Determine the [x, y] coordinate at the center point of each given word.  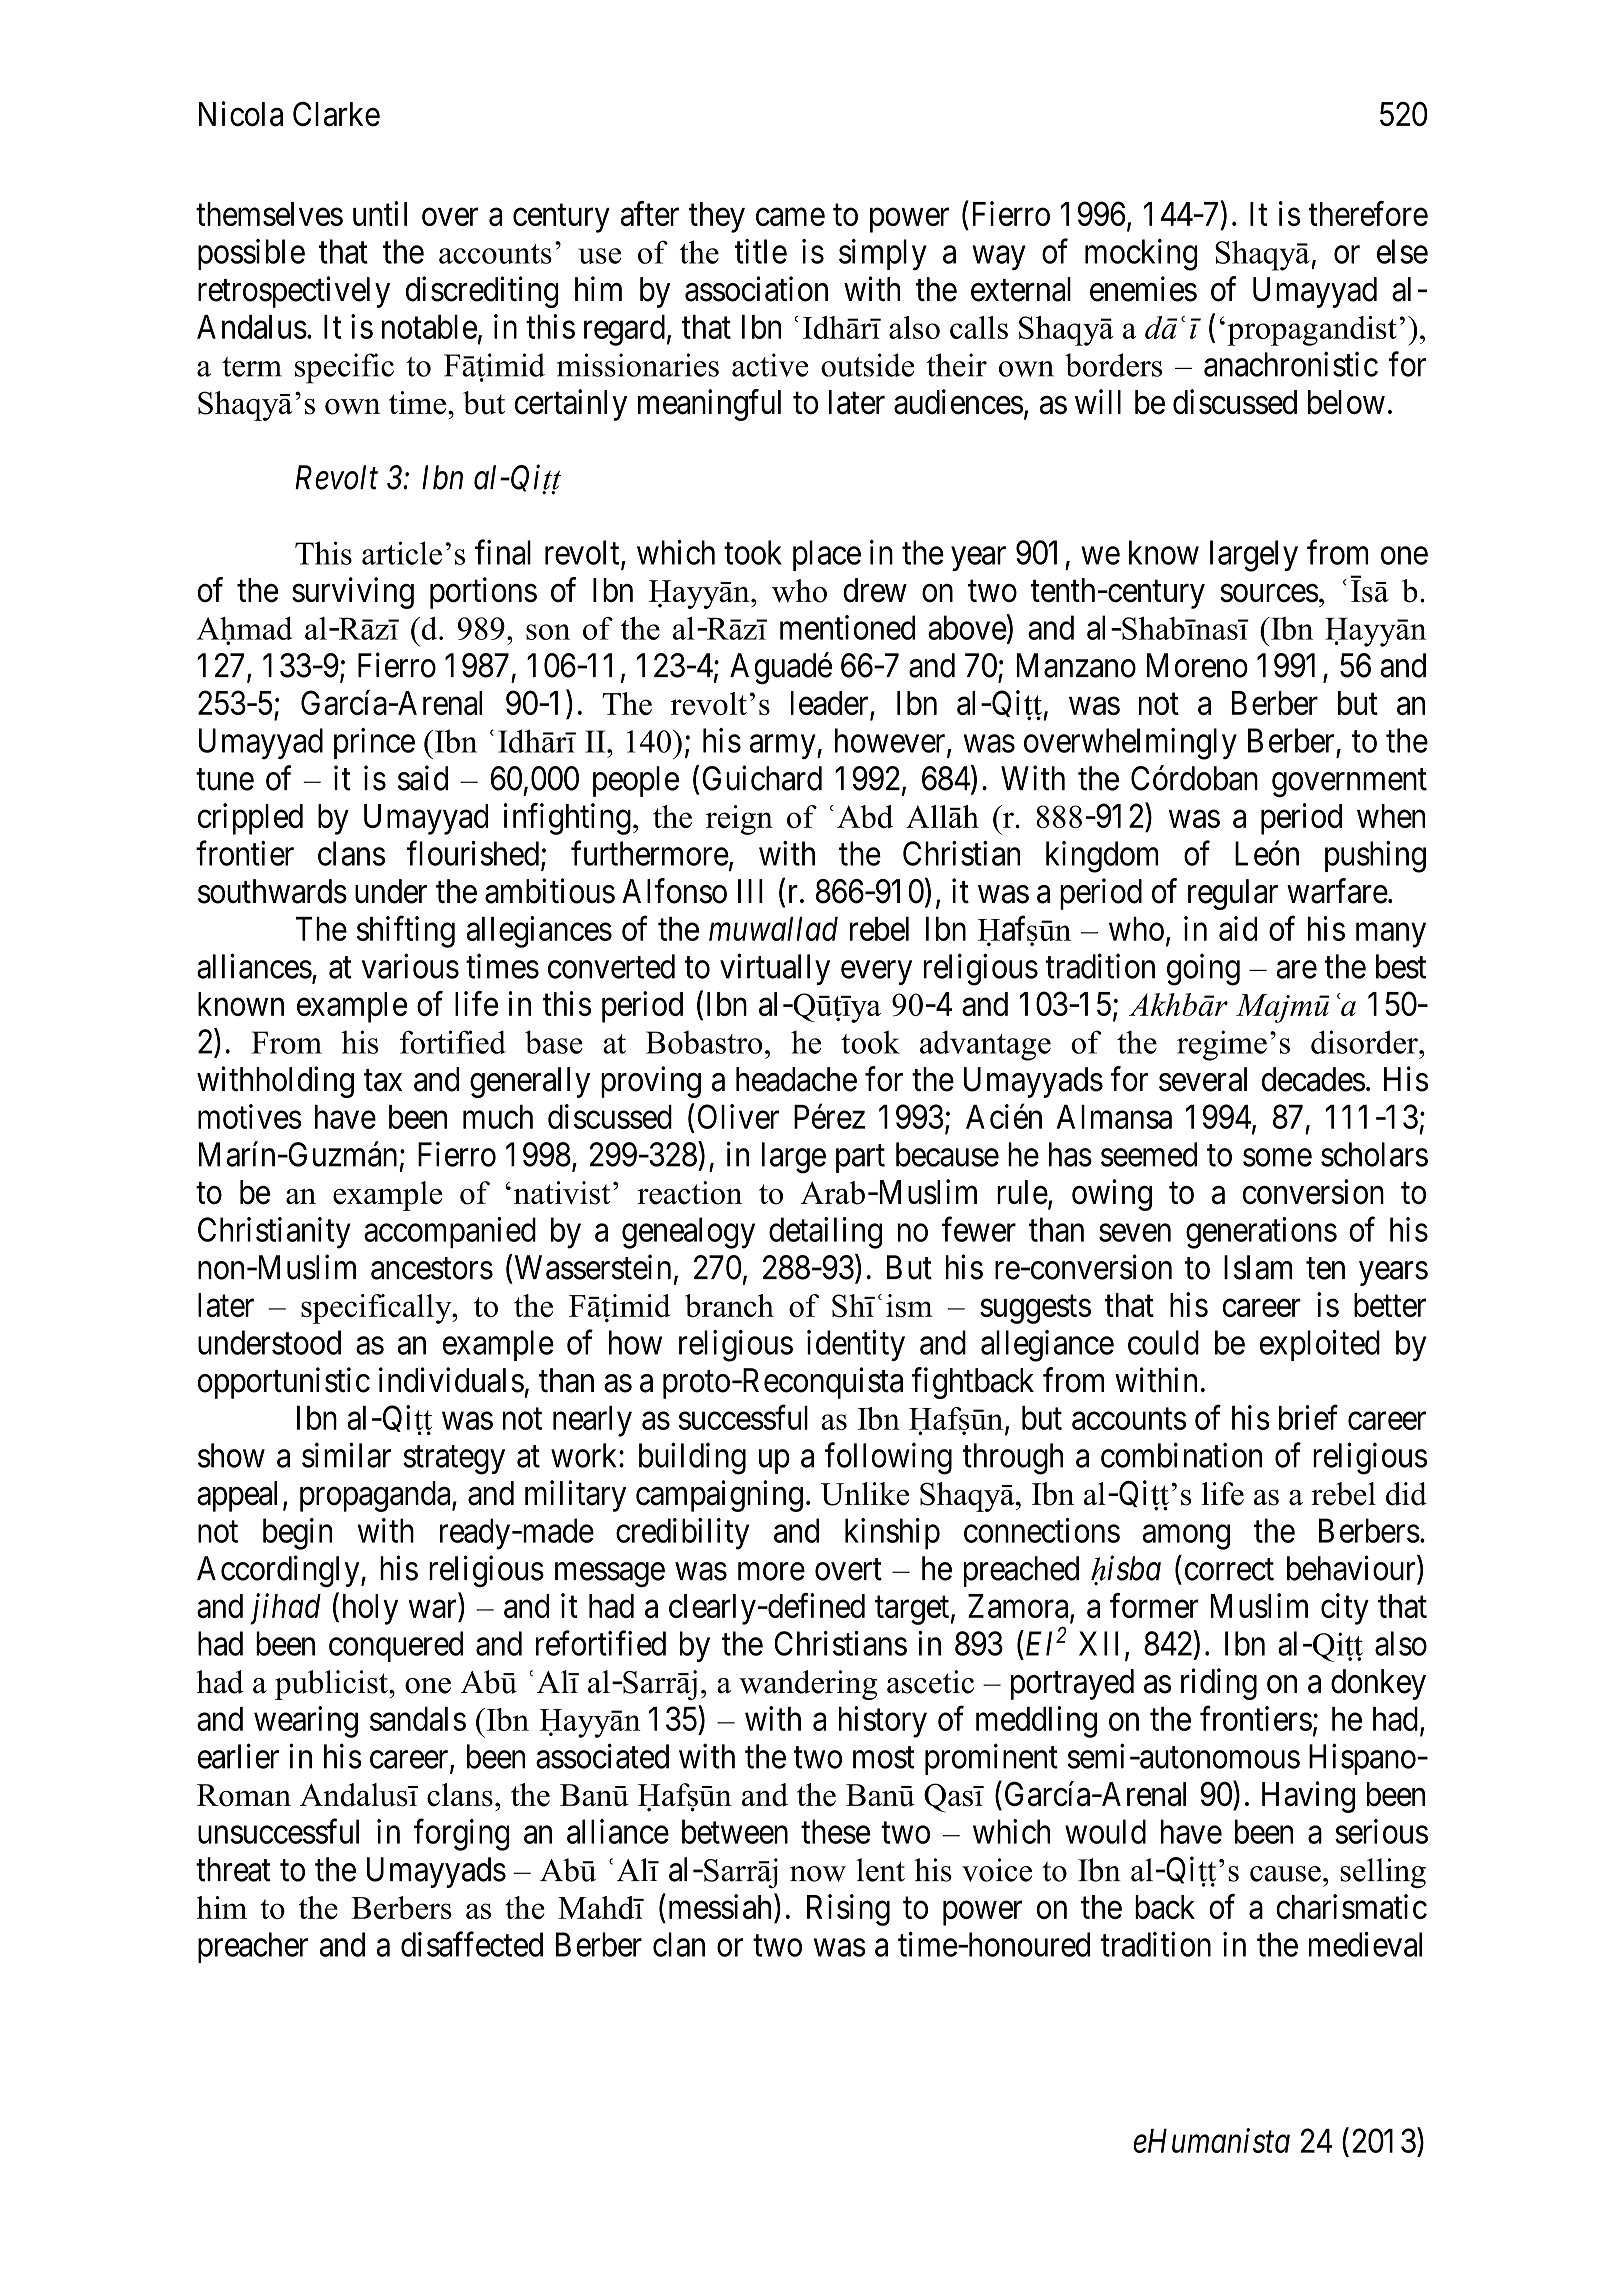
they [717, 217]
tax [383, 1081]
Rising [848, 1910]
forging [461, 1835]
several [1203, 1079]
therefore [1368, 213]
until [380, 213]
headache [796, 1079]
